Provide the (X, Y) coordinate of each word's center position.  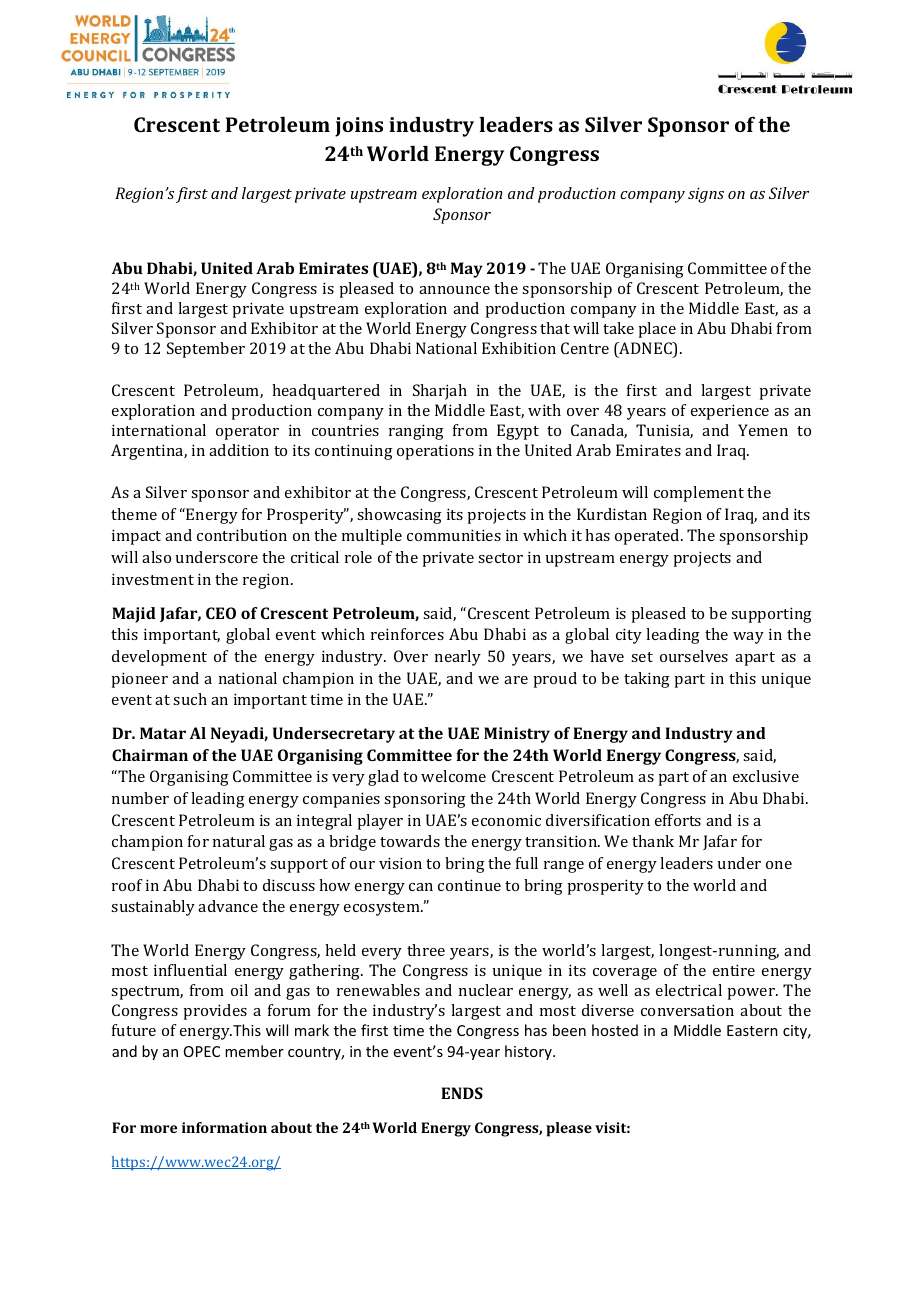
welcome (453, 776)
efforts (678, 820)
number (140, 798)
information (224, 1127)
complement (699, 494)
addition (239, 450)
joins (359, 127)
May (467, 270)
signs (706, 195)
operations (435, 452)
